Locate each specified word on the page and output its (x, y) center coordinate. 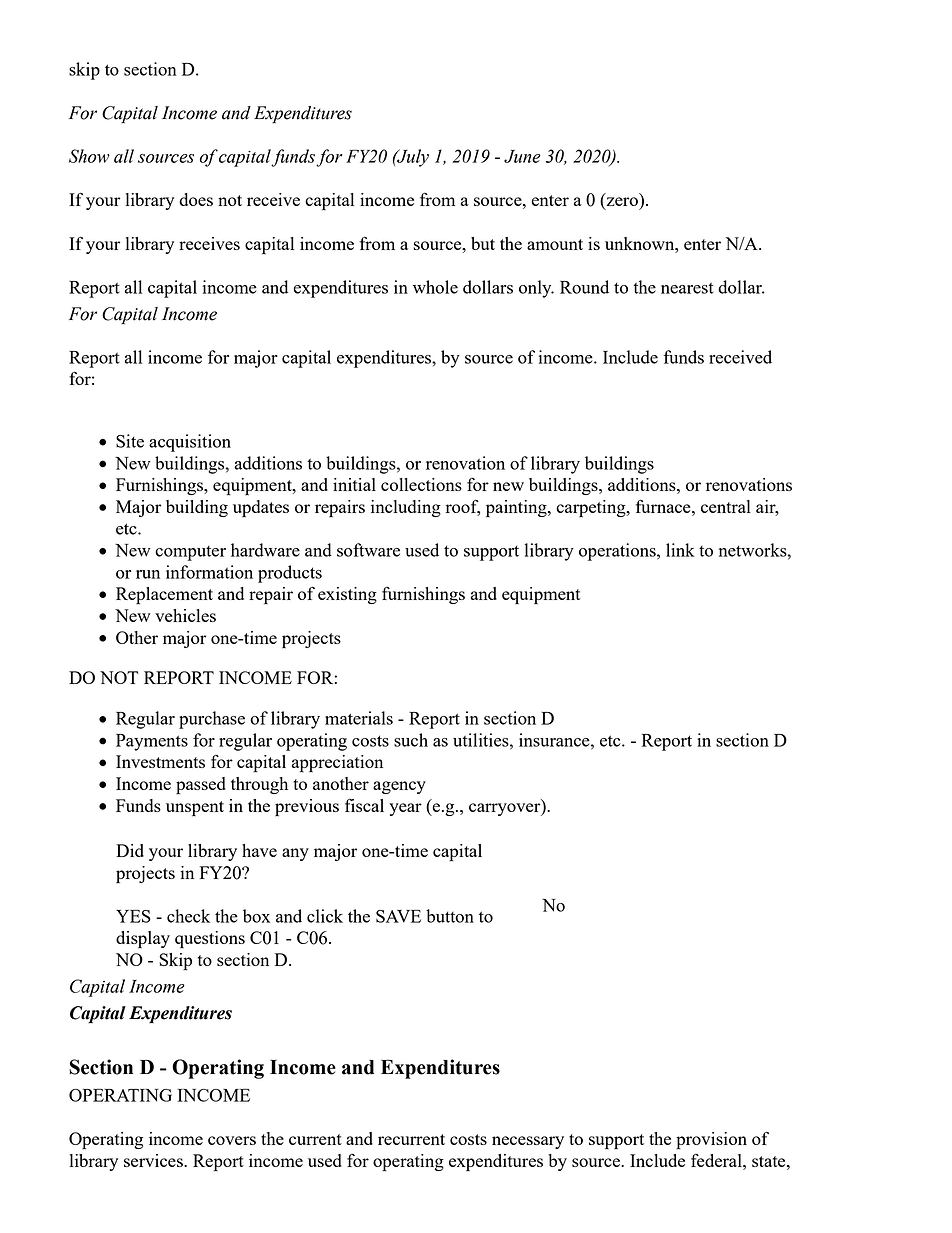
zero (621, 203)
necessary (528, 1142)
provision (711, 1141)
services (154, 1160)
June (522, 156)
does (196, 199)
